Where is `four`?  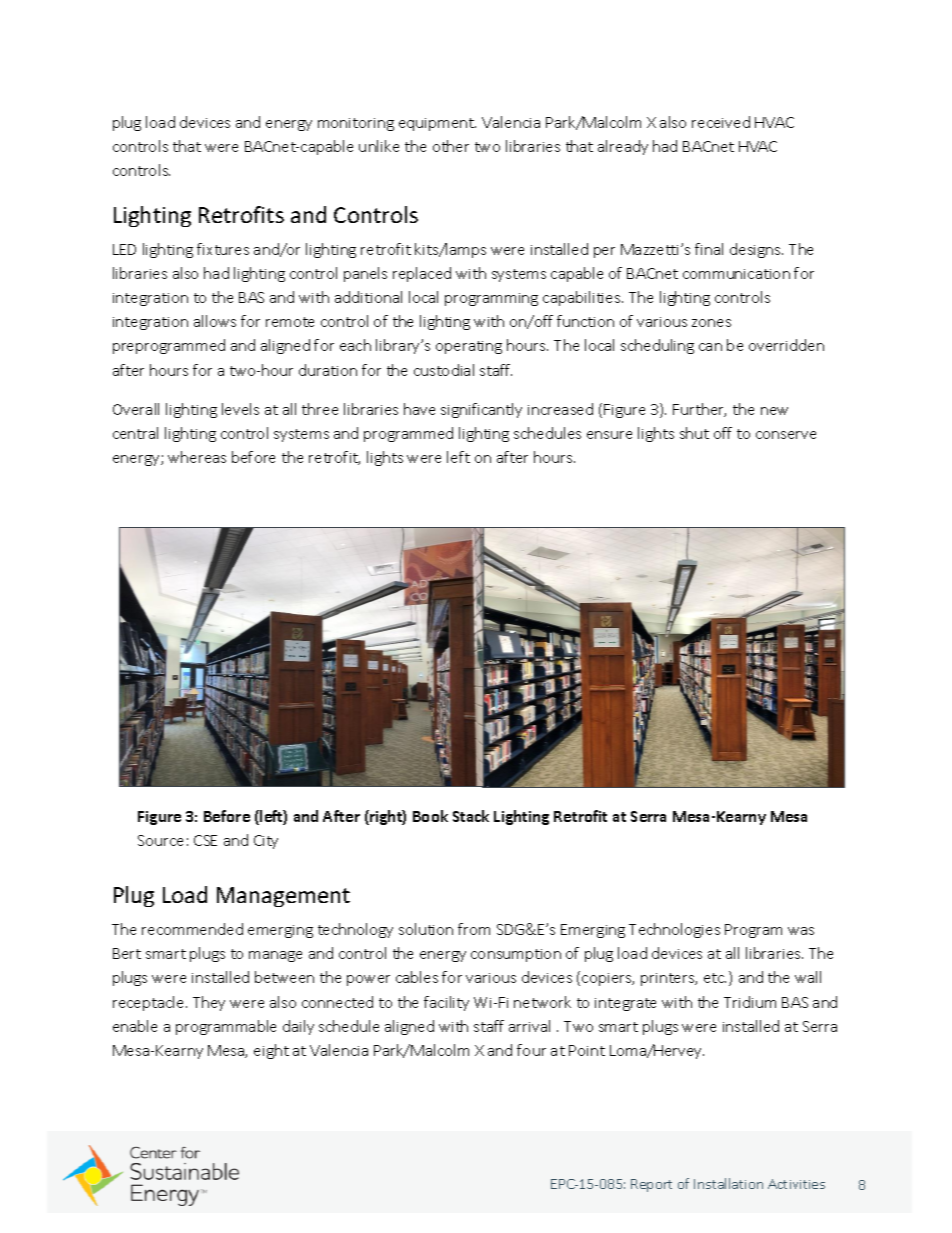 four is located at coordinates (531, 1050).
